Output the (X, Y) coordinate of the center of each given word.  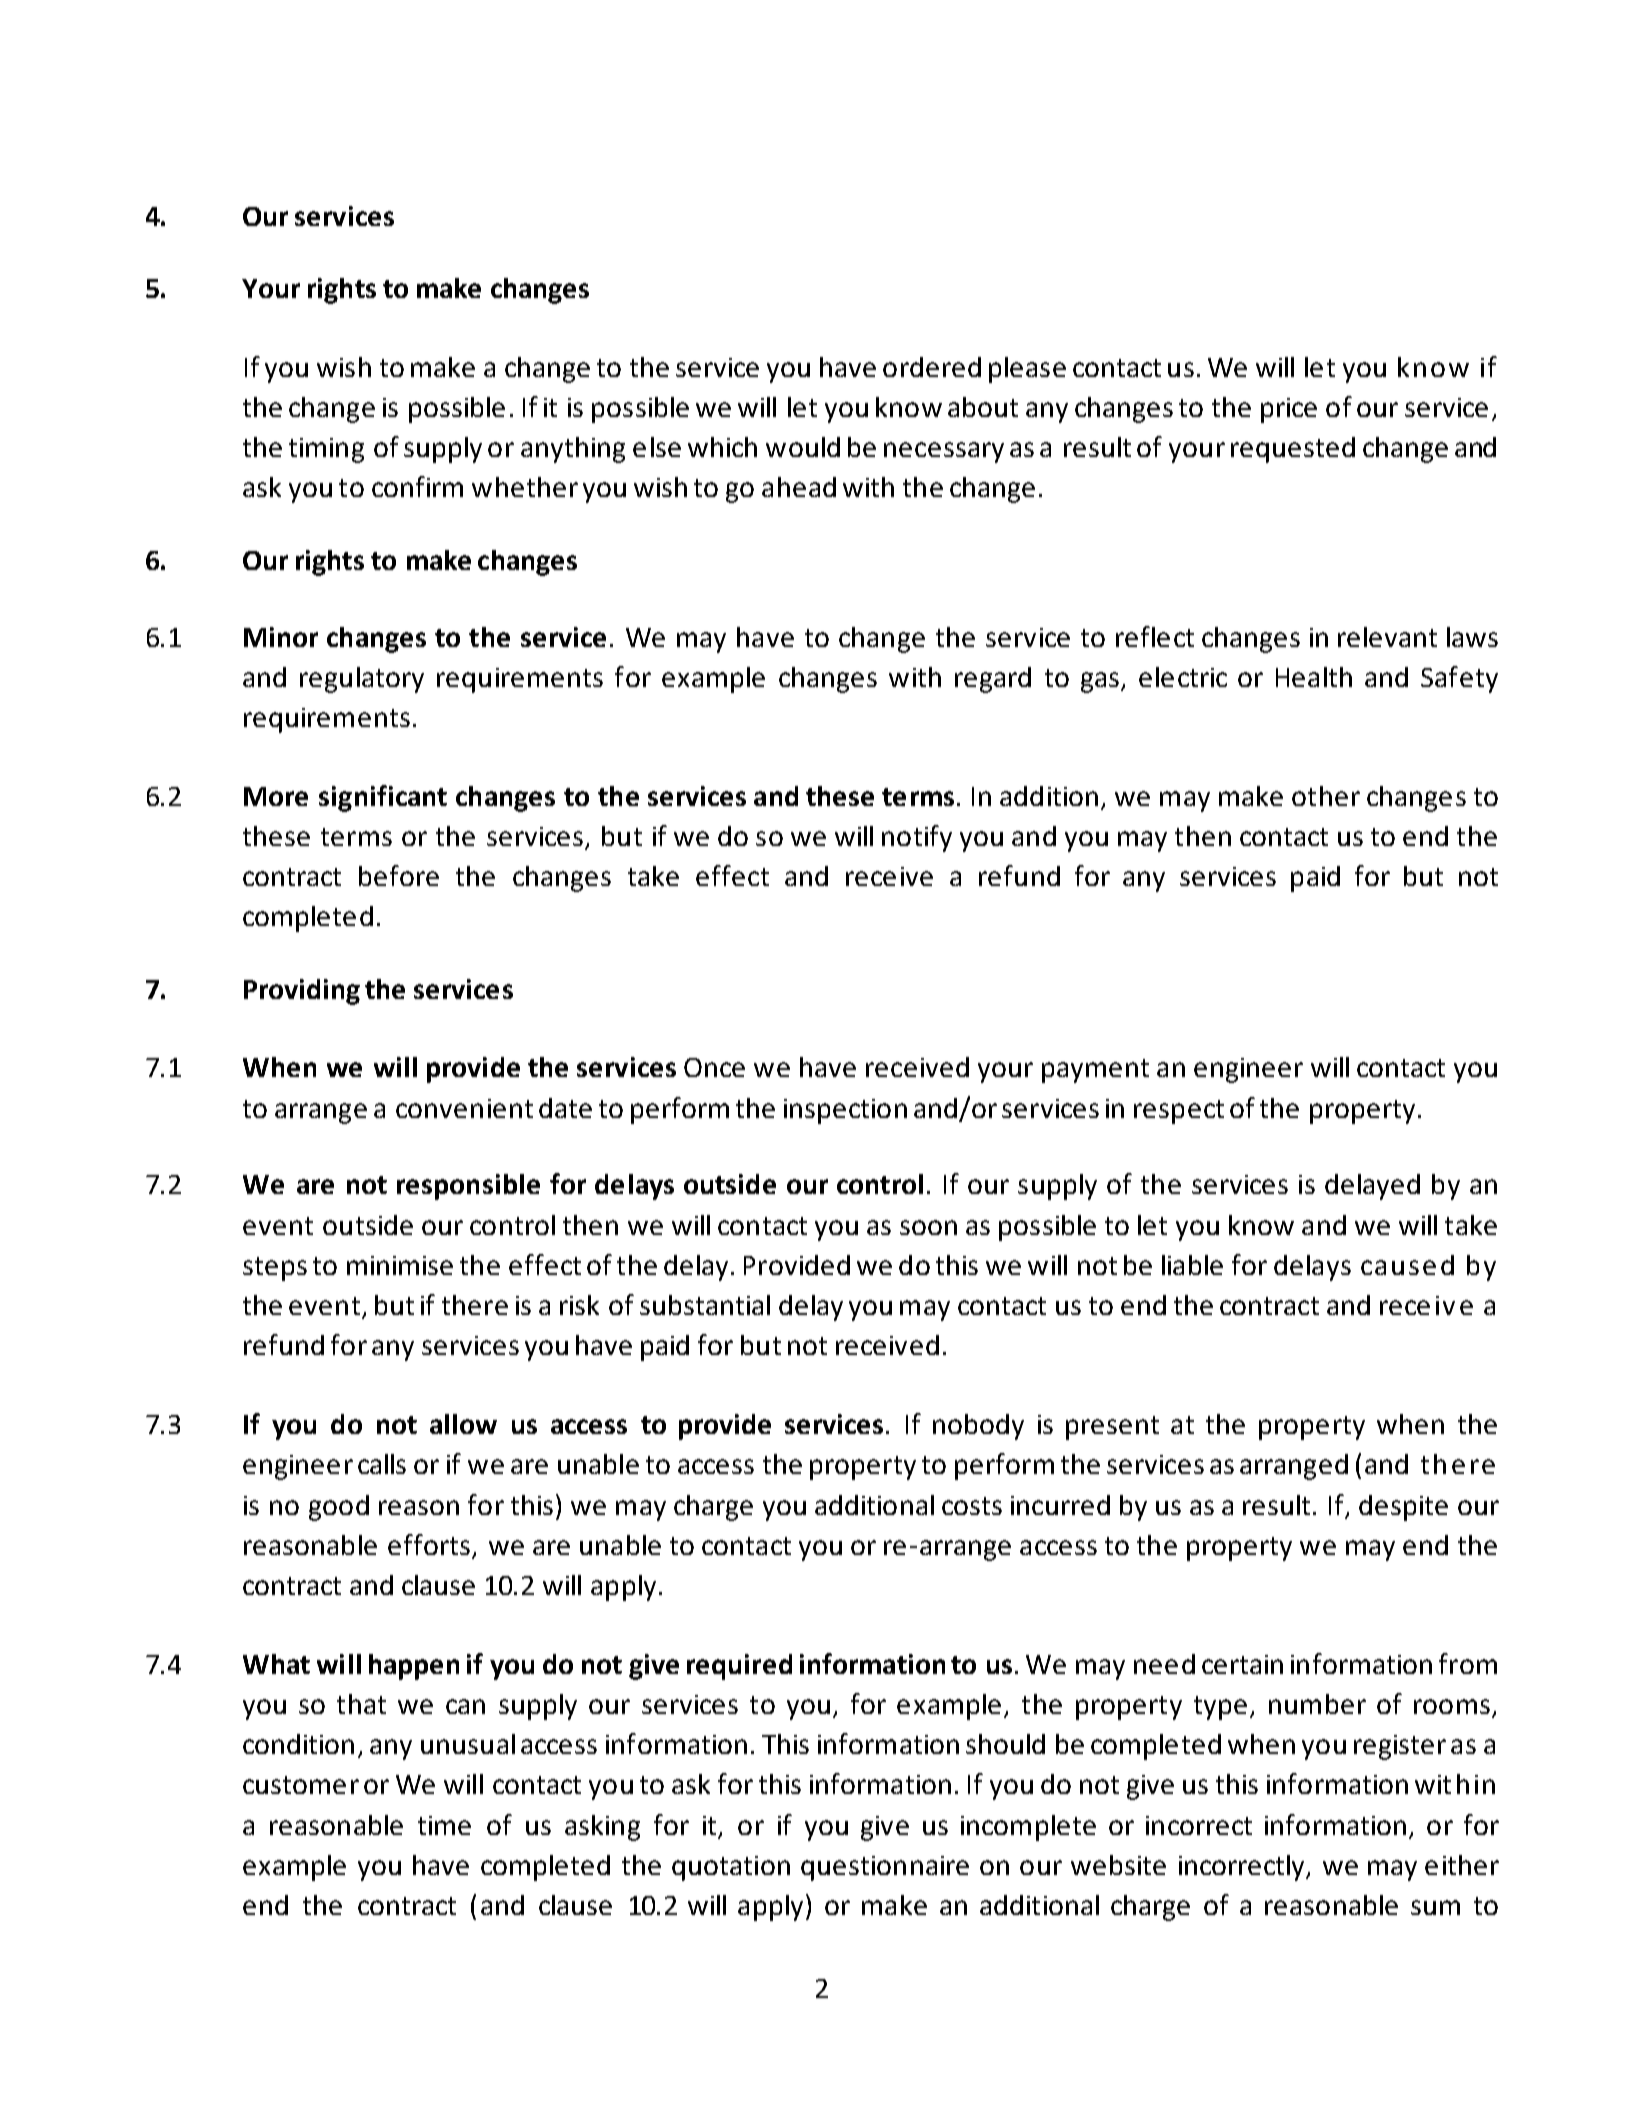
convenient (464, 1108)
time (444, 1825)
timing (326, 450)
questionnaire (885, 1868)
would (803, 447)
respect (1179, 1112)
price (1289, 410)
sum (1435, 1907)
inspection (845, 1111)
